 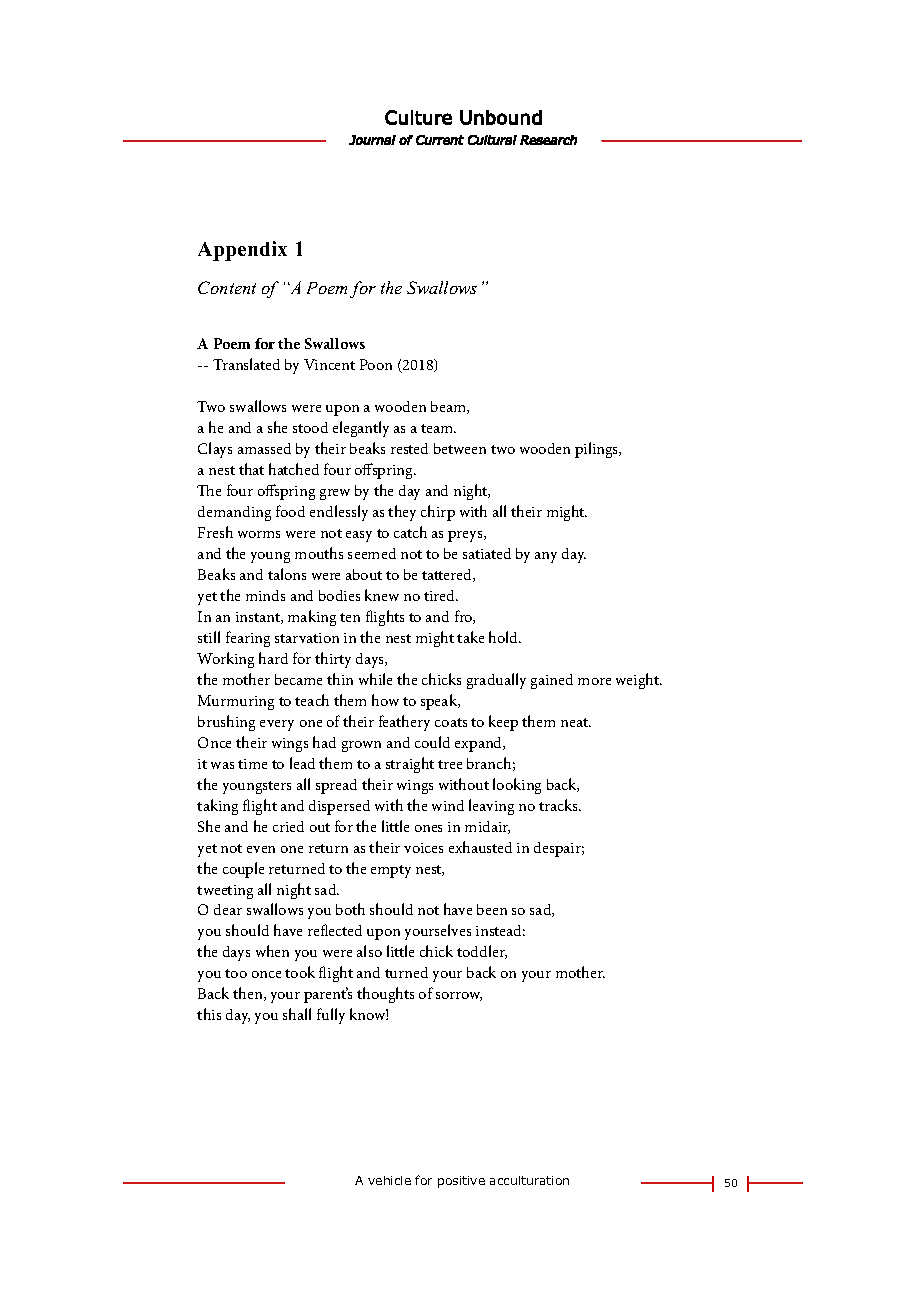 I want to click on Poon, so click(x=376, y=364).
